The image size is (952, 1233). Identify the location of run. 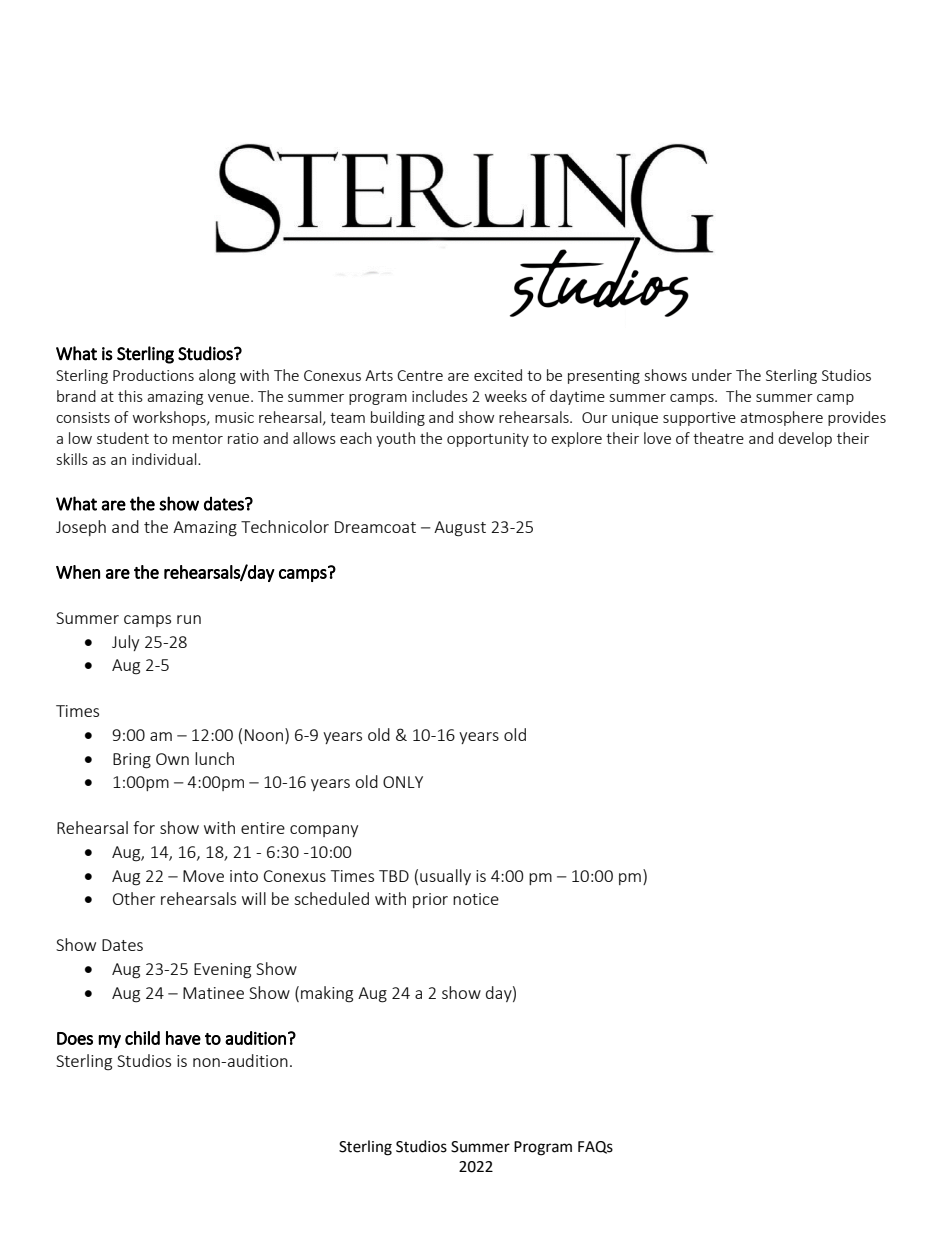
(189, 619).
